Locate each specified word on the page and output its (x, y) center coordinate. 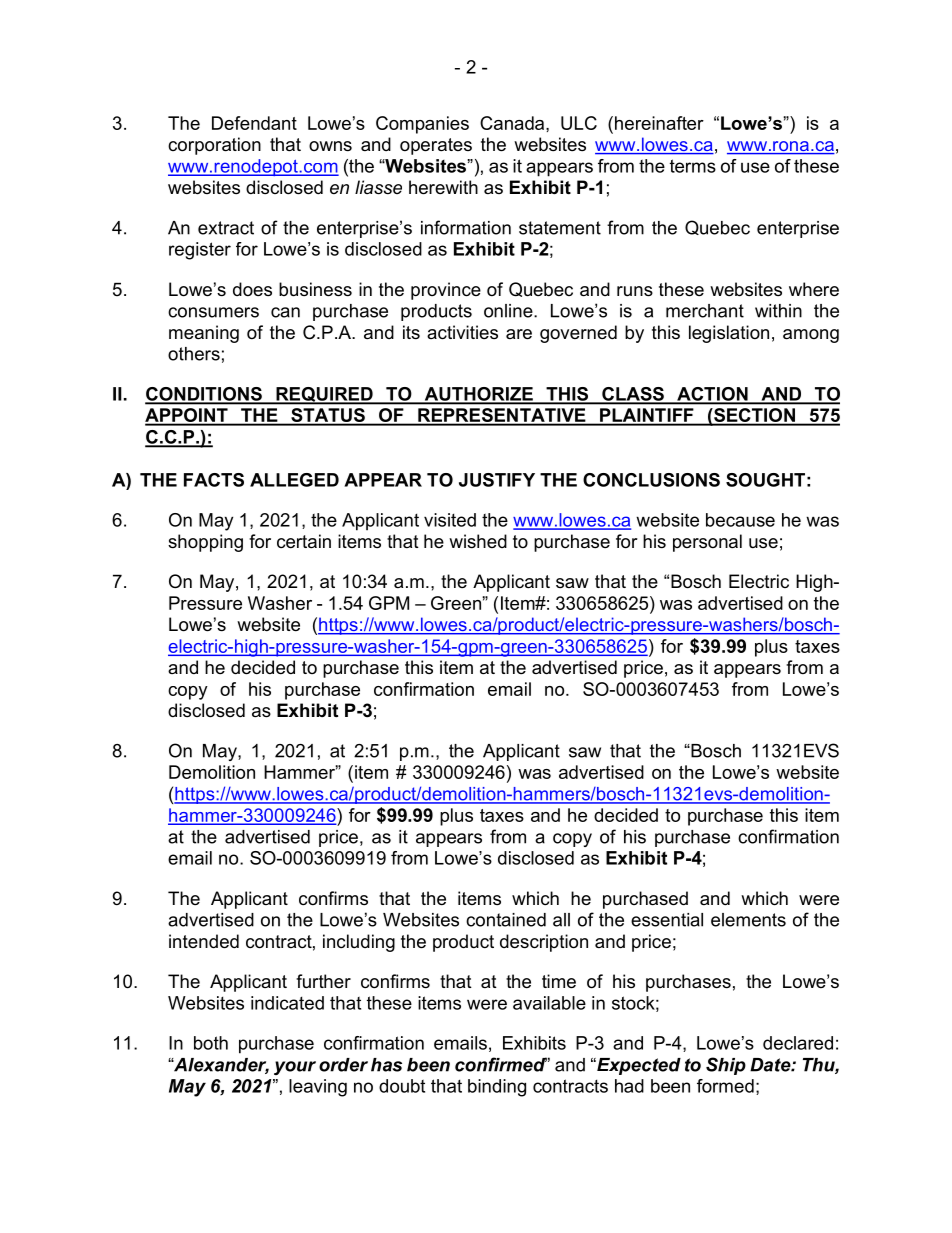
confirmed (501, 1064)
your (295, 1068)
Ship (726, 1066)
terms (693, 166)
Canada (513, 123)
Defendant (254, 123)
